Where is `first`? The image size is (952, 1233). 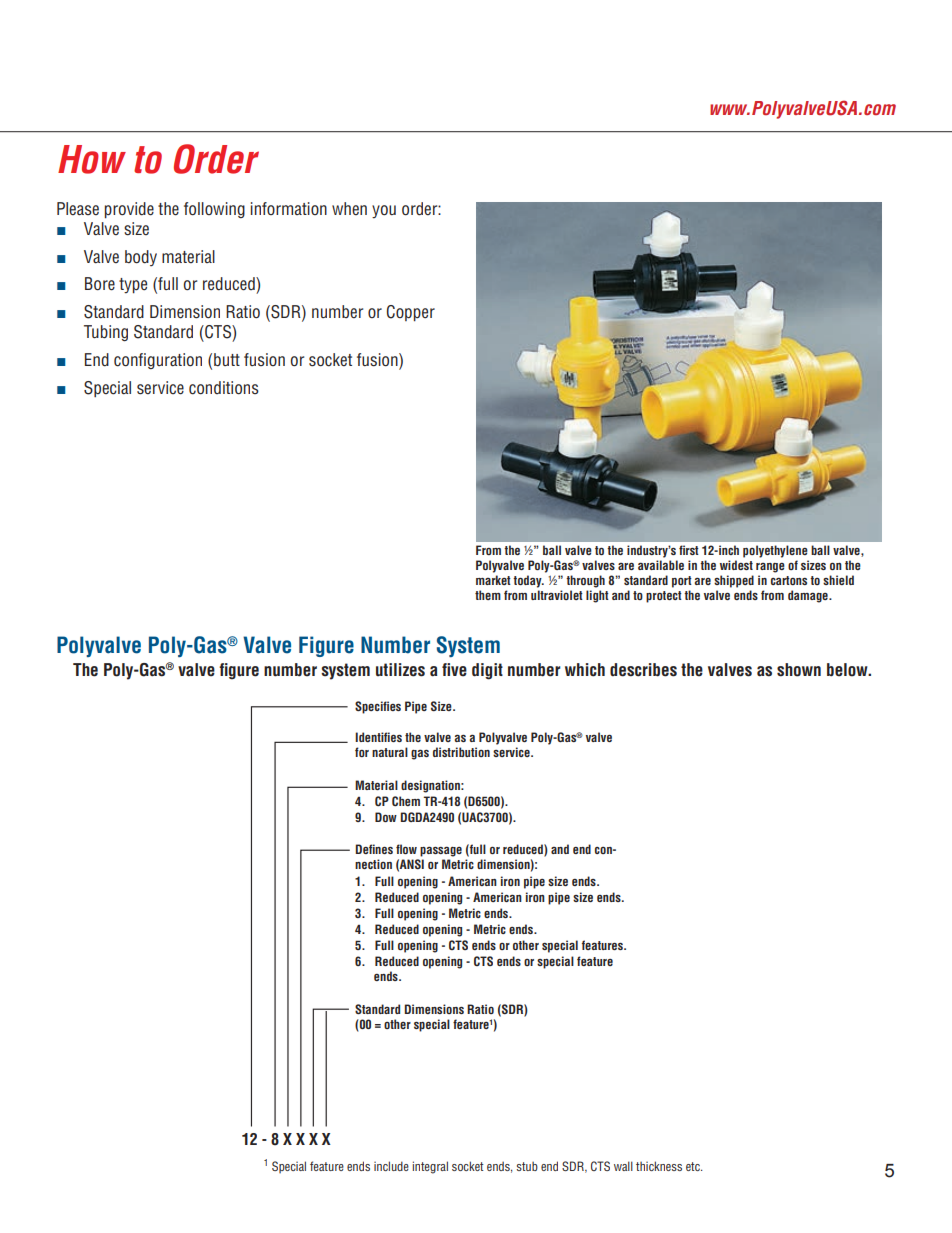
first is located at coordinates (689, 550).
